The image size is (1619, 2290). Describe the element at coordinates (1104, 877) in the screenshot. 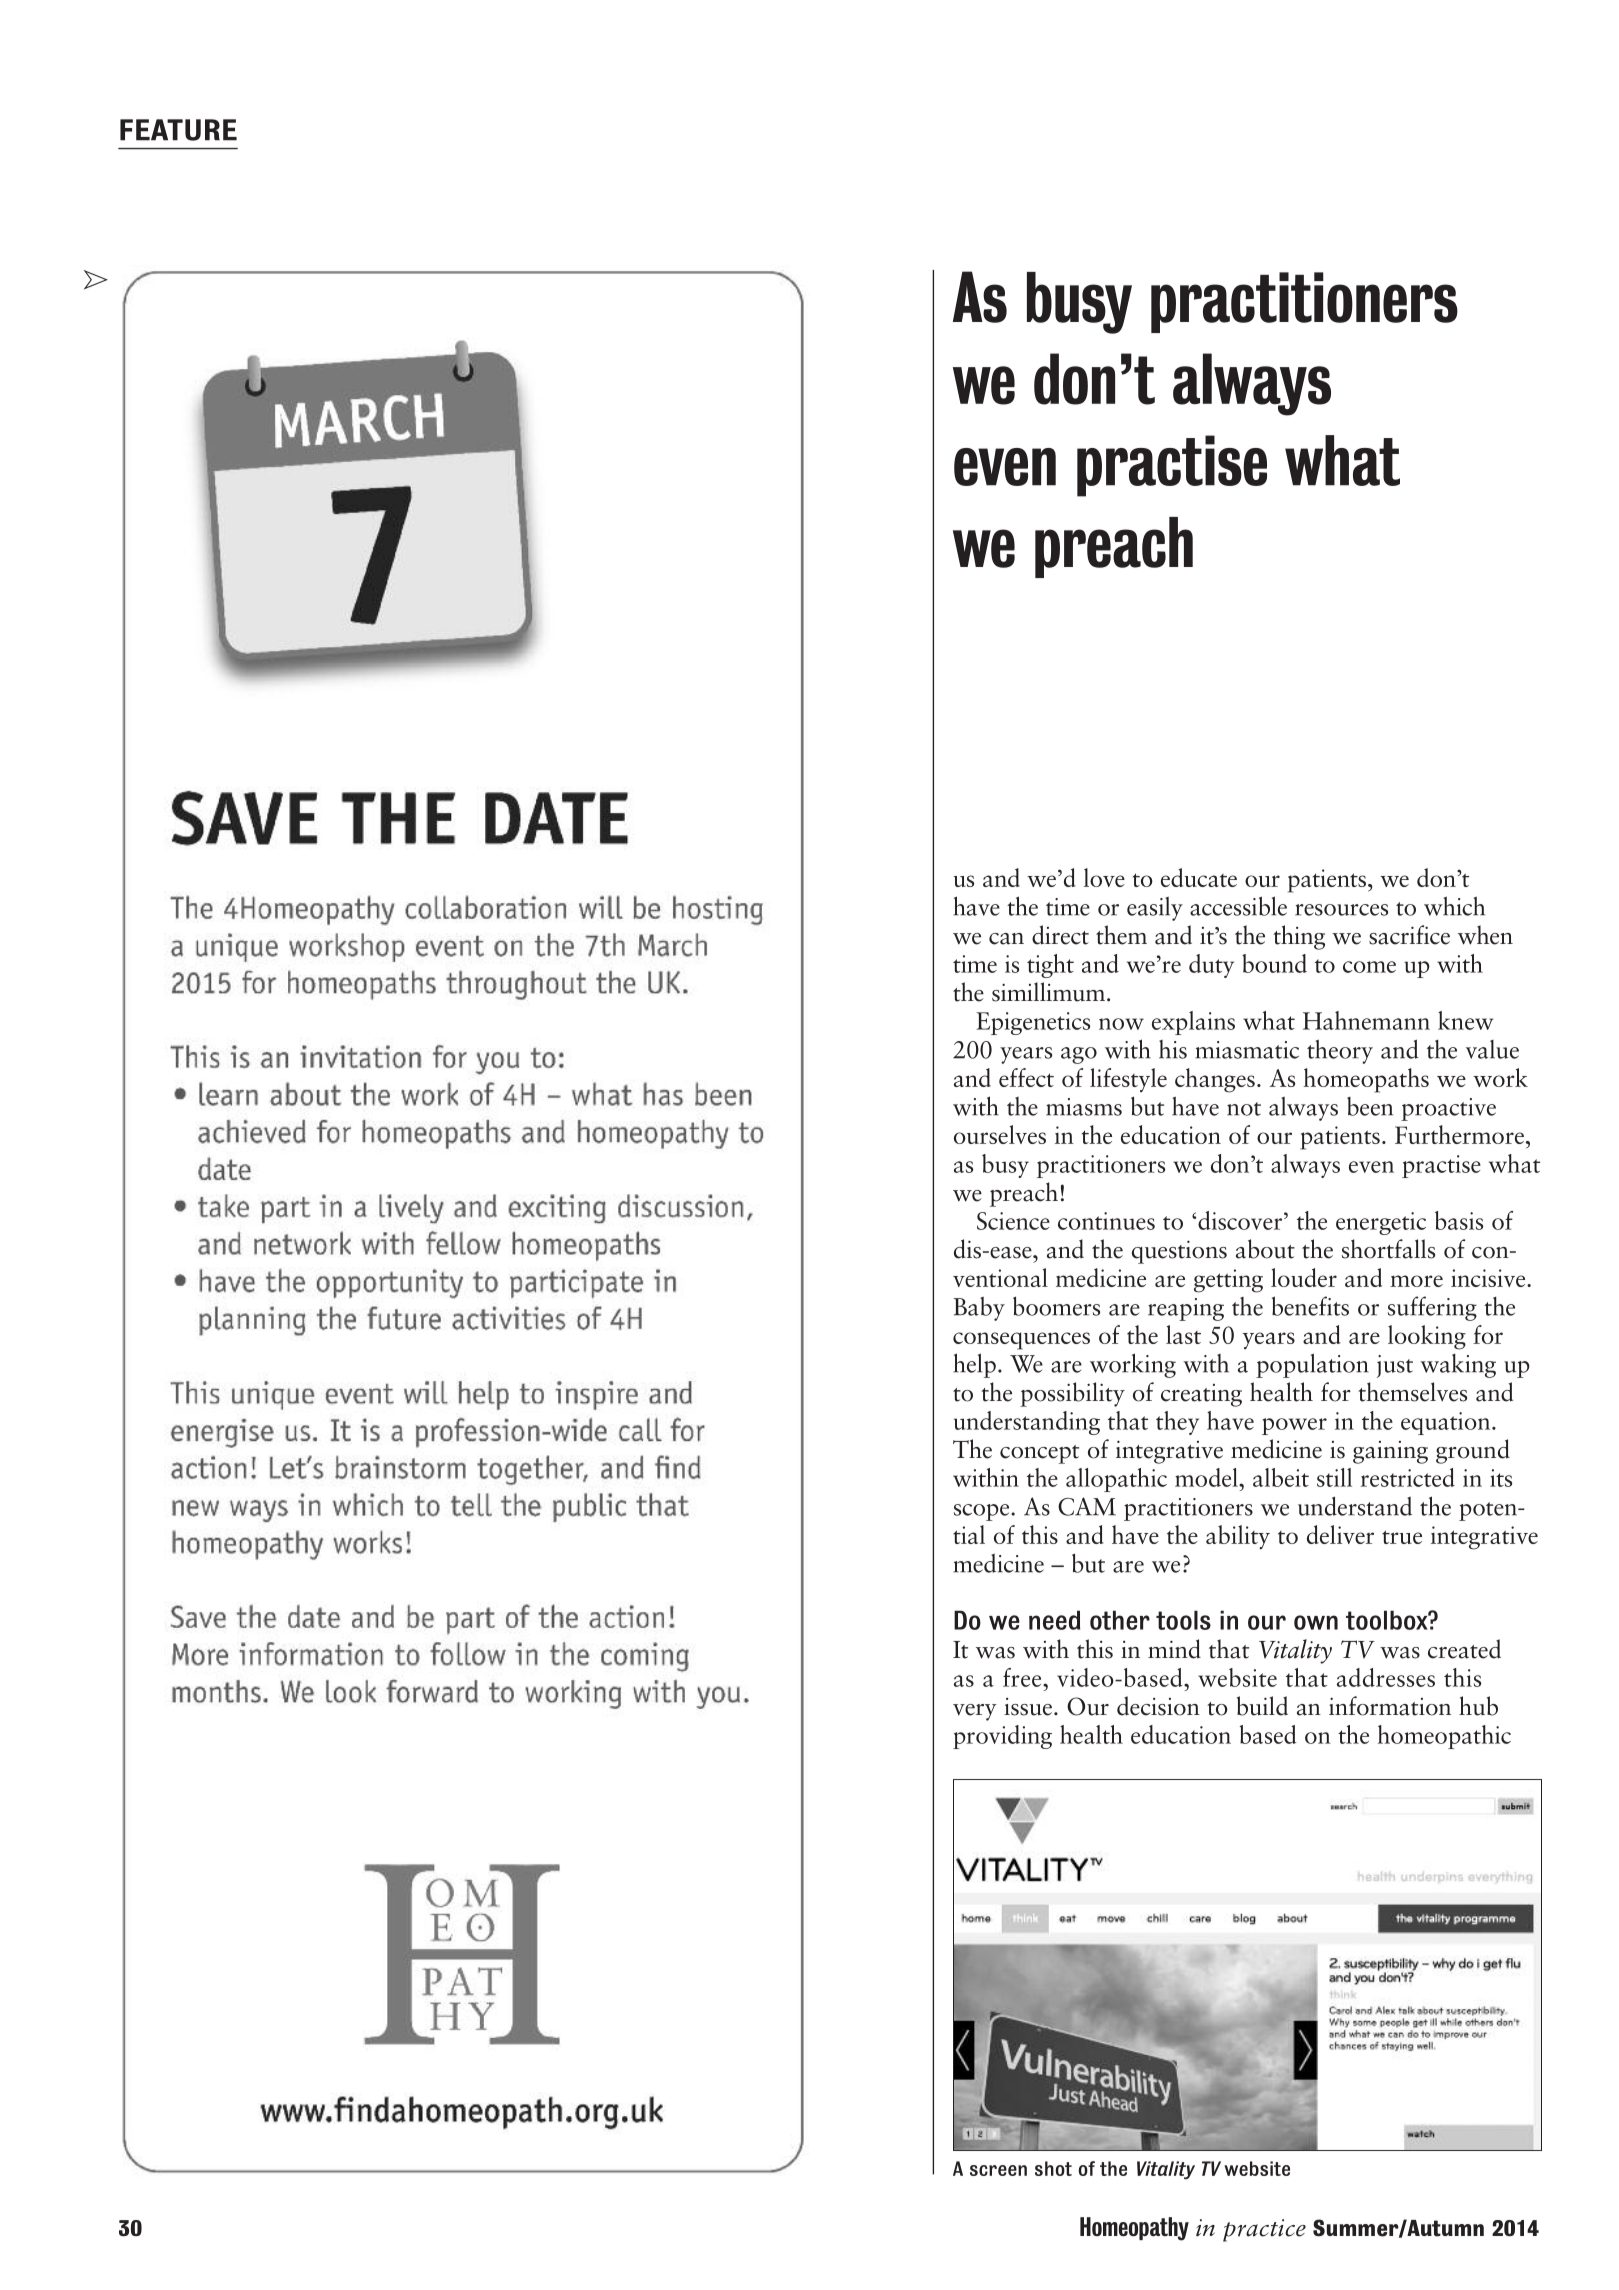

I see `love` at that location.
